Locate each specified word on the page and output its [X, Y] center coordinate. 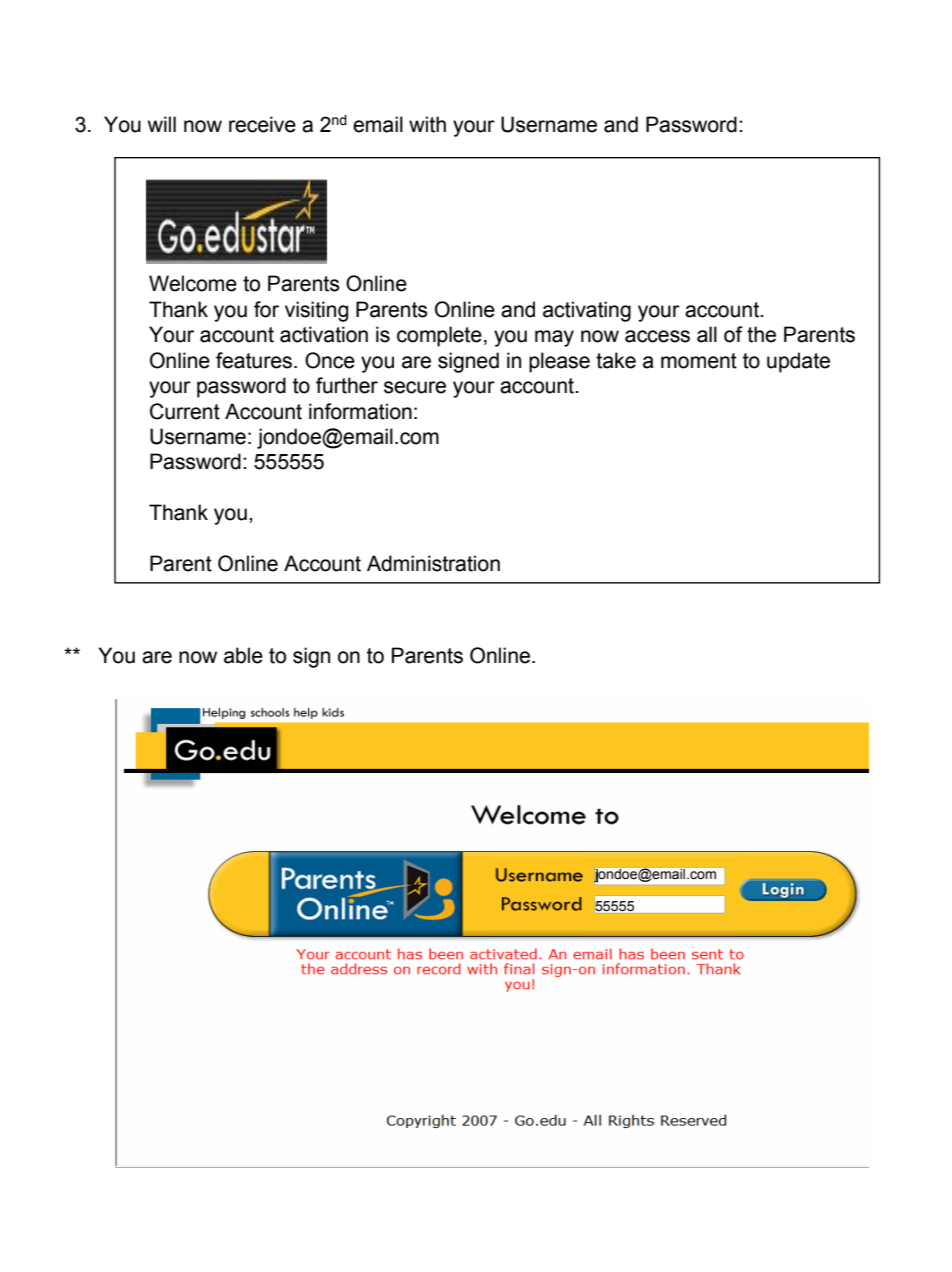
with [427, 124]
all [707, 334]
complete [439, 336]
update [798, 362]
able [243, 655]
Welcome [193, 283]
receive [262, 124]
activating [587, 311]
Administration [433, 563]
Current [185, 411]
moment [699, 361]
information [360, 411]
